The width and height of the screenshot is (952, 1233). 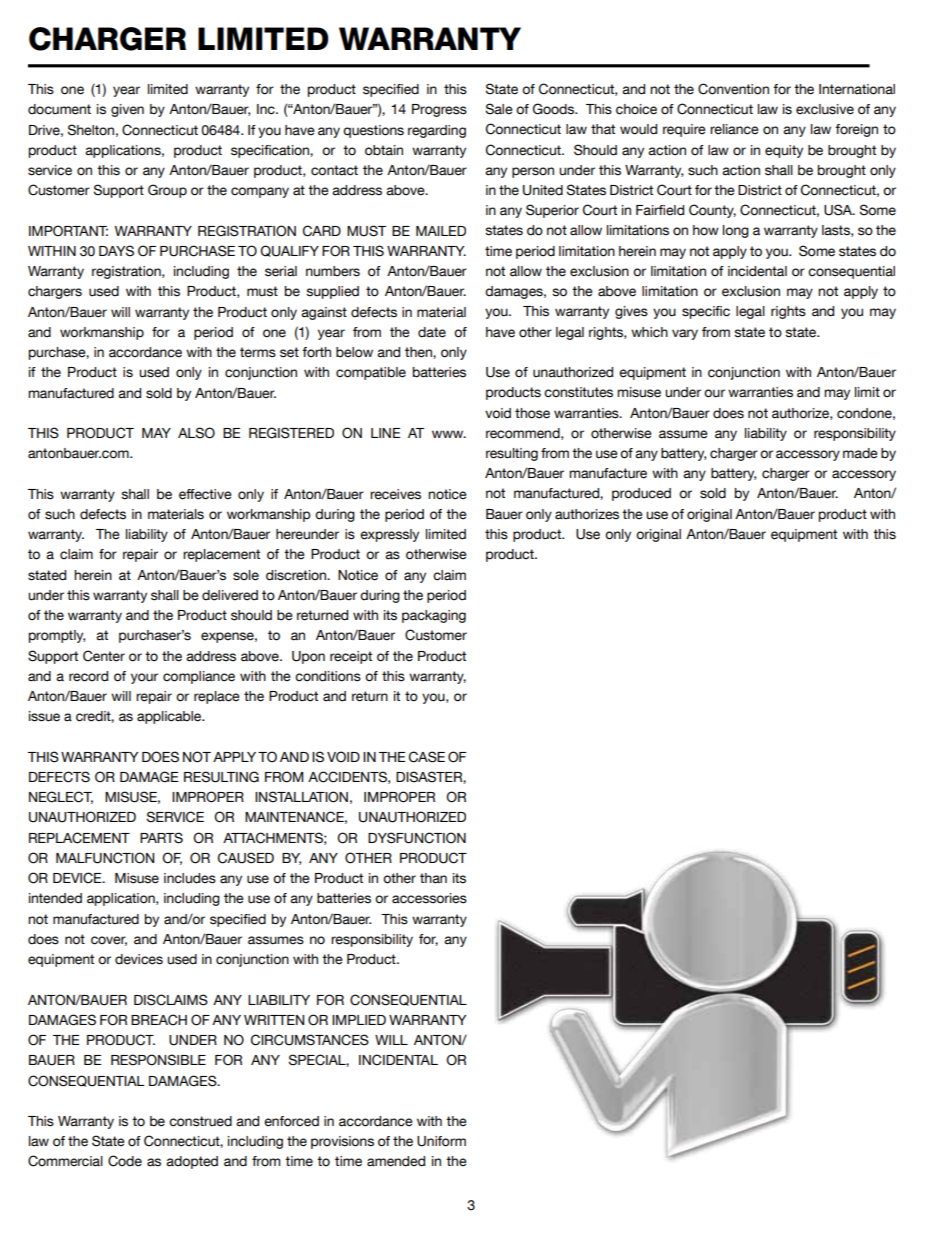 I want to click on given, so click(x=127, y=110).
